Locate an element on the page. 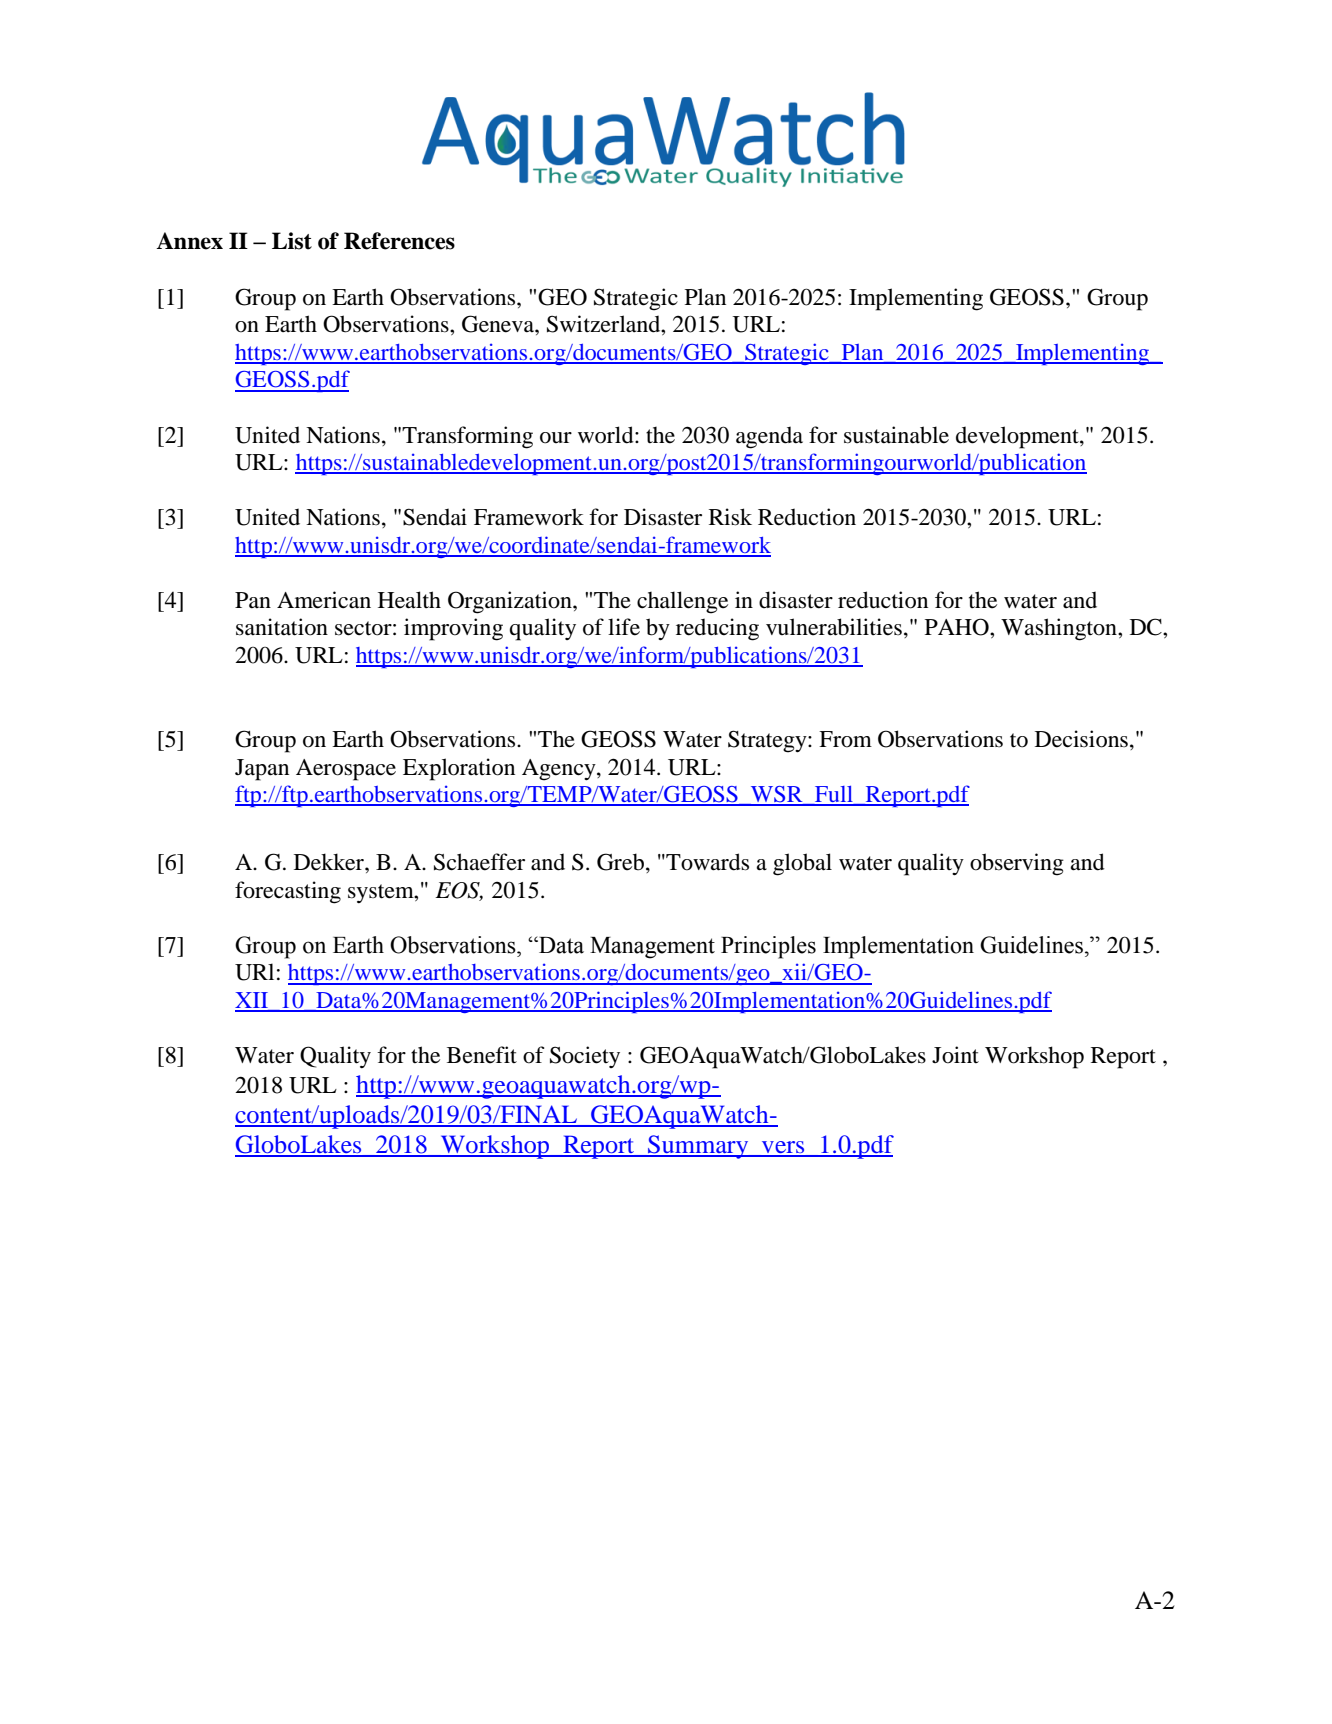 The height and width of the page is (1724, 1332). List is located at coordinates (292, 241).
